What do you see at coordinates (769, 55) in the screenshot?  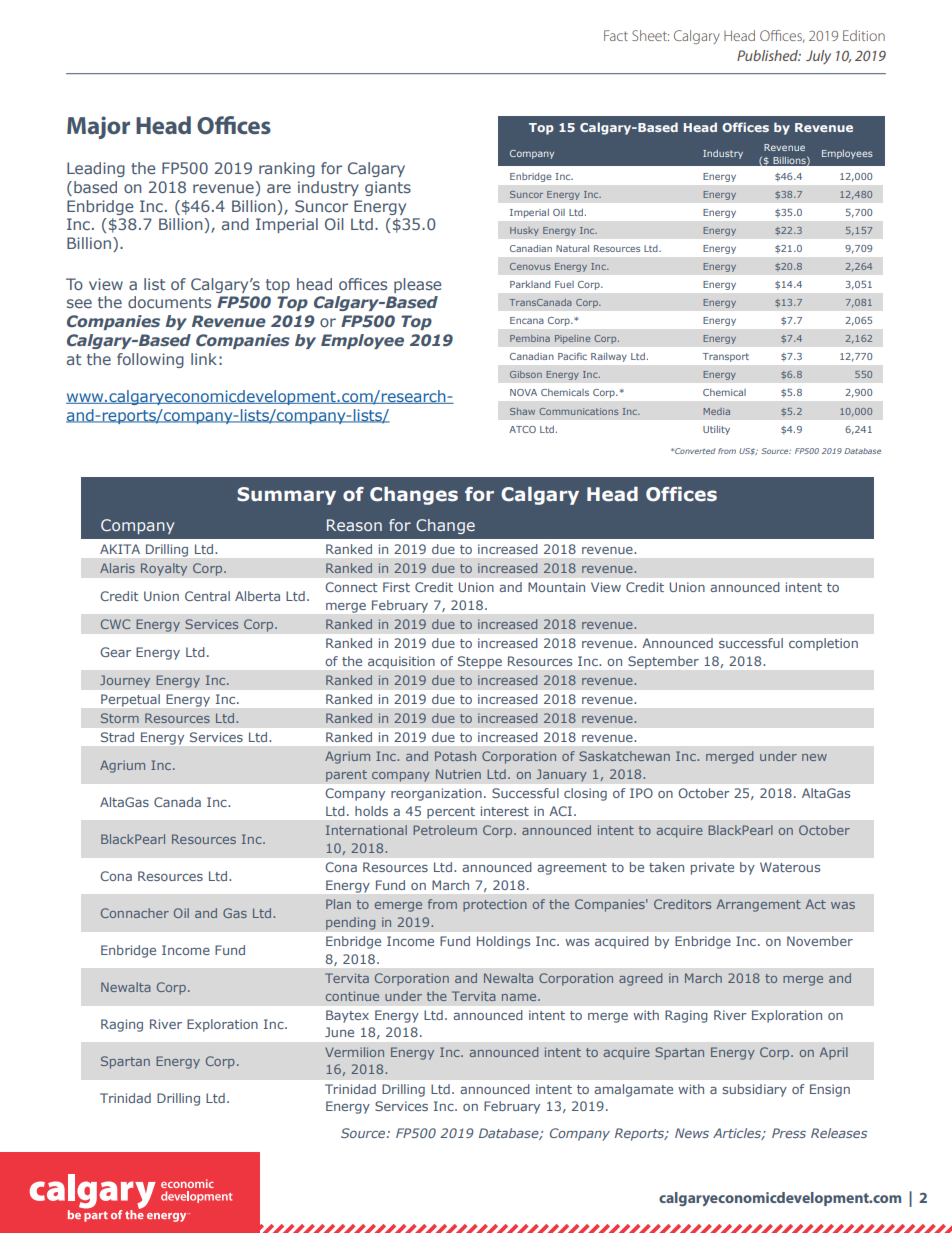 I see `Published` at bounding box center [769, 55].
